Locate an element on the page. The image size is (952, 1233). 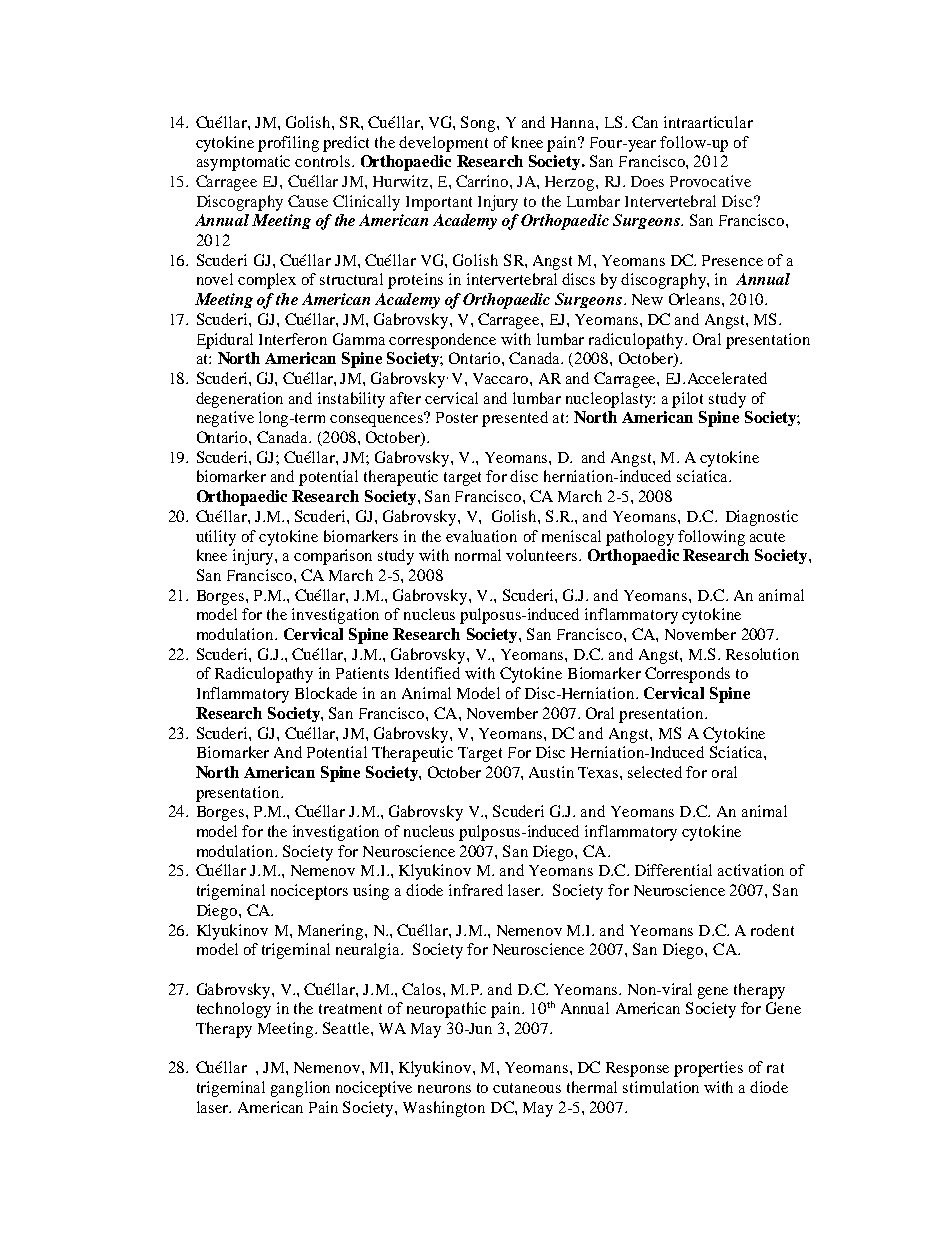
Differential is located at coordinates (673, 870).
